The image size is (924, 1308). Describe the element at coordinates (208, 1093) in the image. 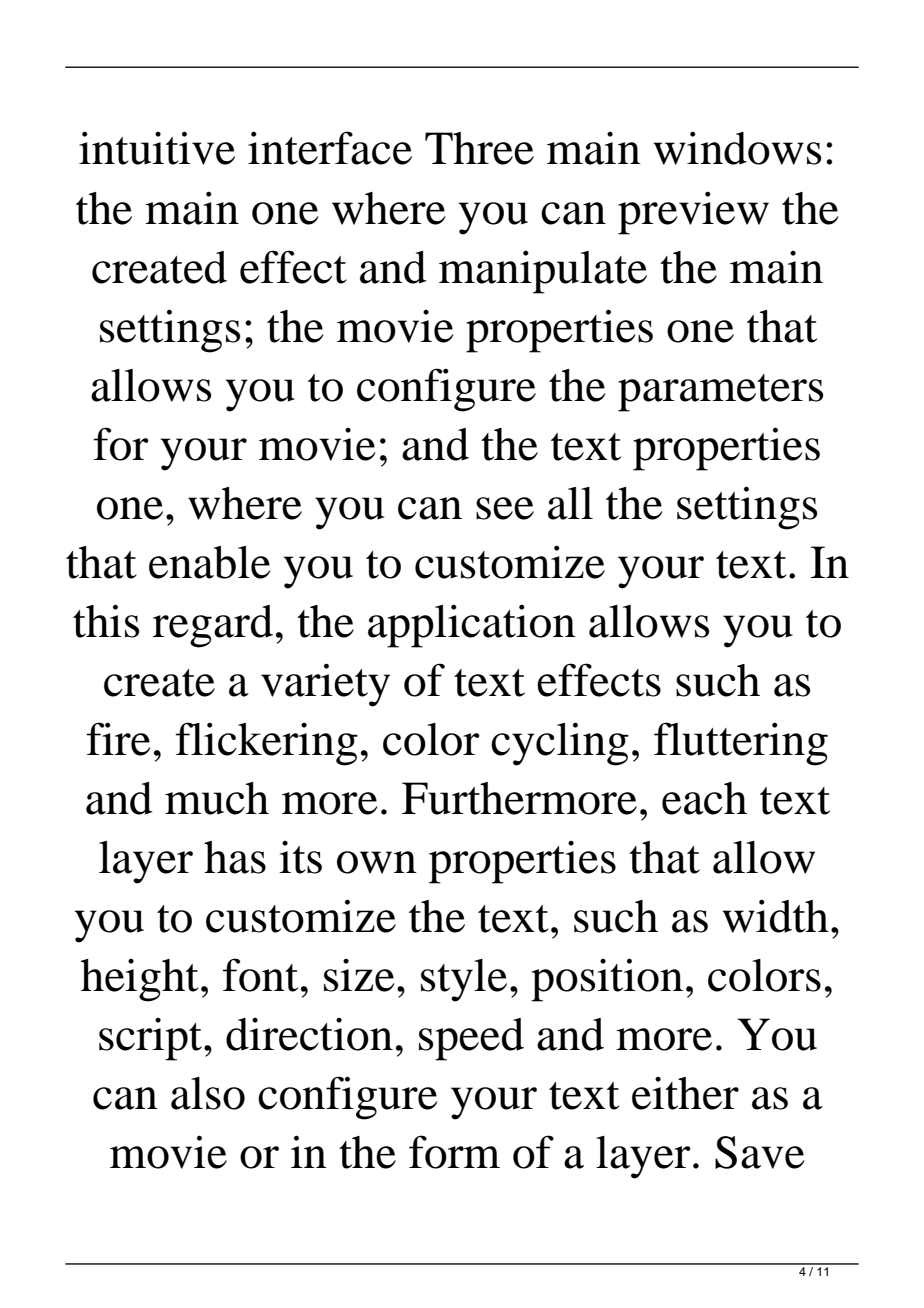

I see `also` at that location.
